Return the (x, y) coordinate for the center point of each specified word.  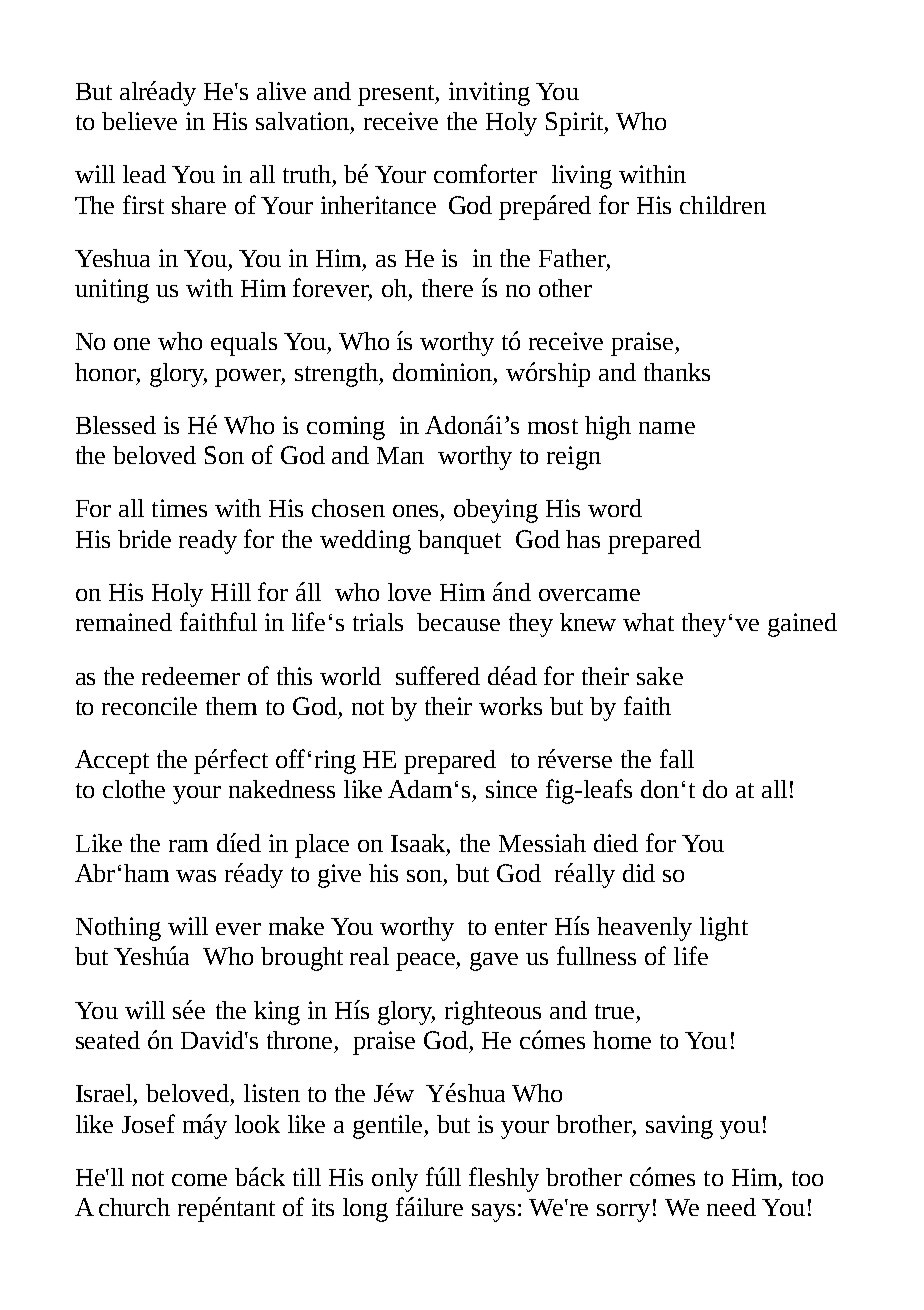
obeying (496, 511)
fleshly (504, 1179)
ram (188, 846)
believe (139, 121)
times (179, 508)
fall (677, 758)
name (667, 428)
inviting (489, 94)
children (723, 205)
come (199, 1180)
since (511, 789)
